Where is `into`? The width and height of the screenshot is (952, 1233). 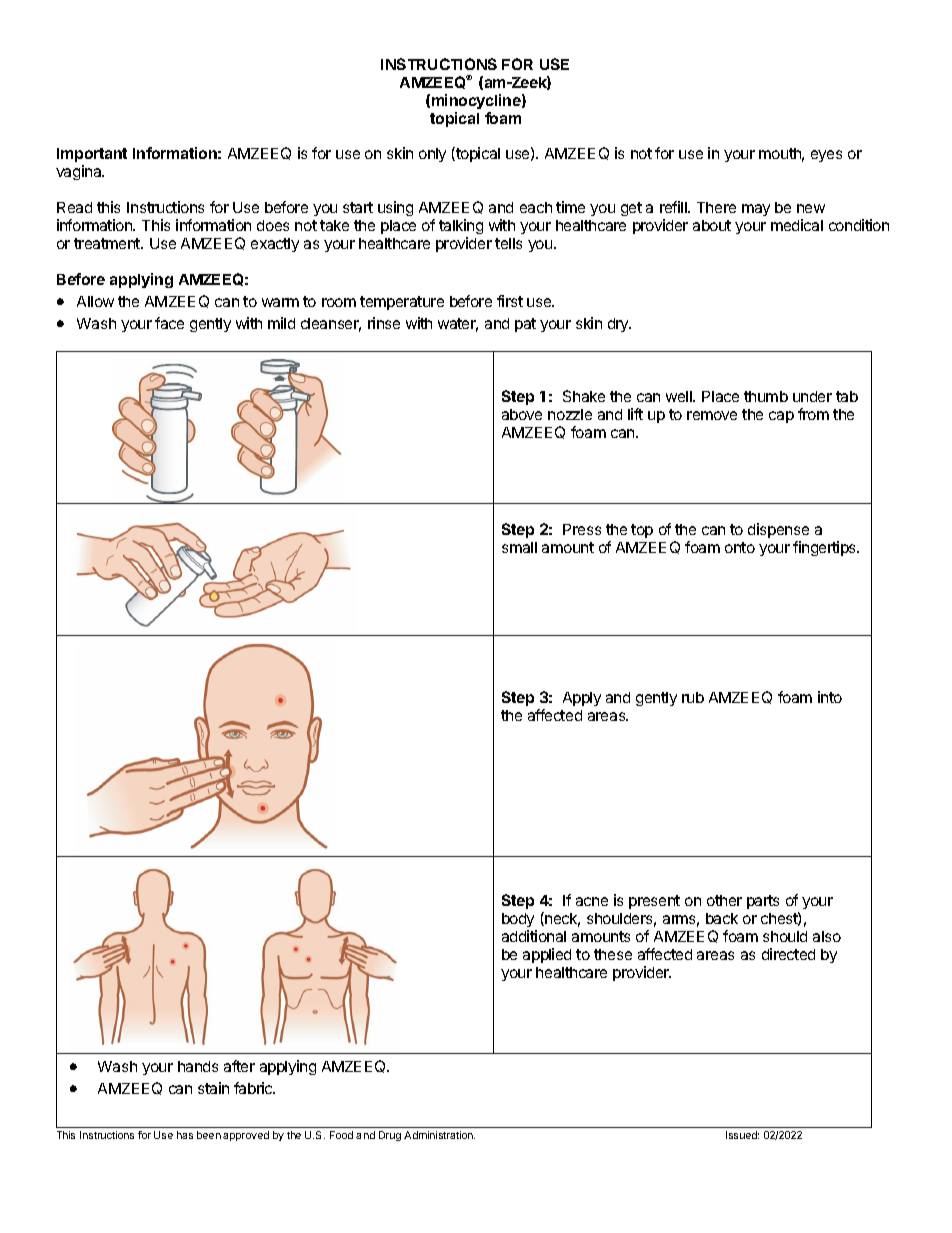
into is located at coordinates (830, 697).
